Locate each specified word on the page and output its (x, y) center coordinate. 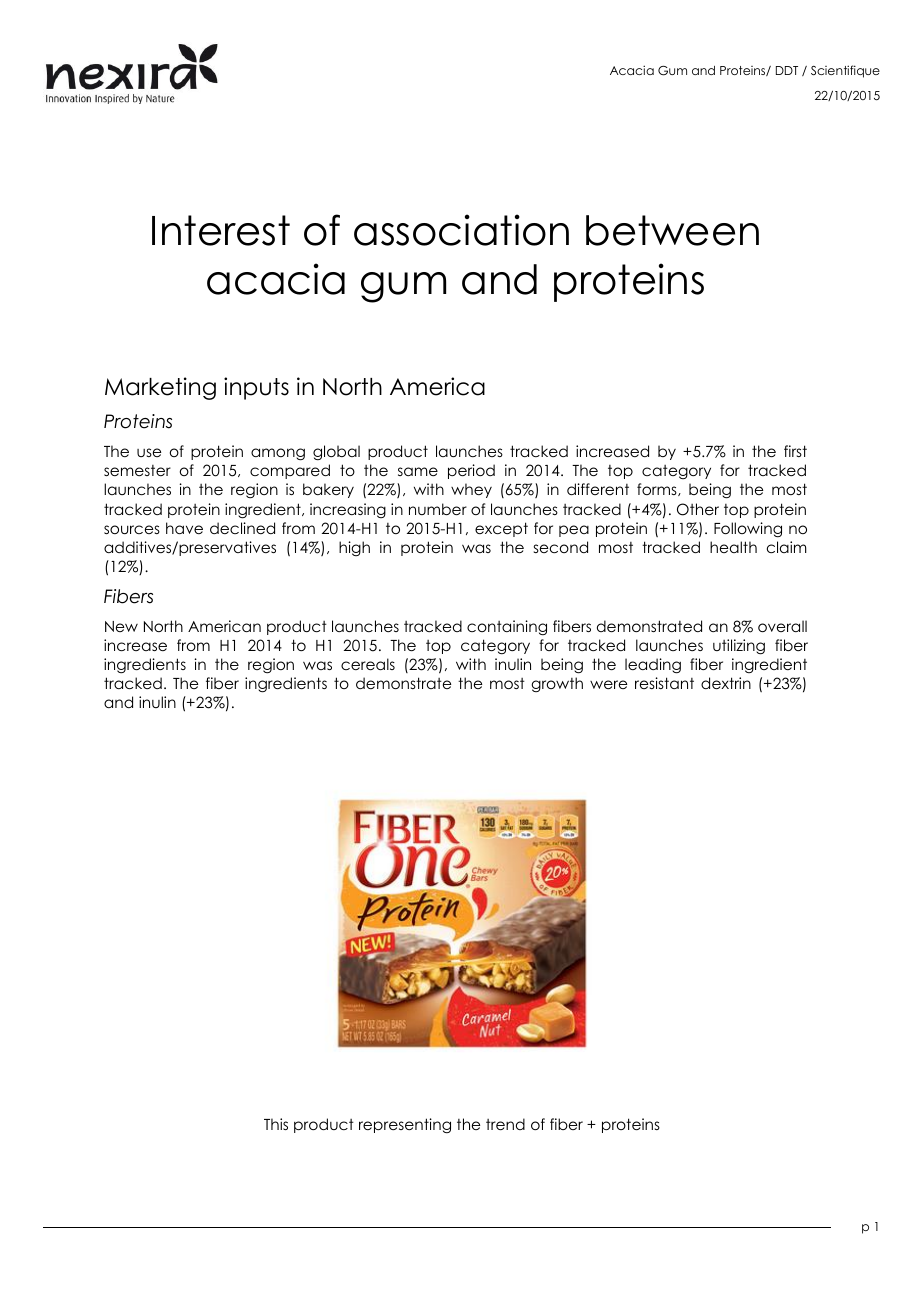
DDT (787, 70)
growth (557, 684)
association (461, 230)
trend (505, 1124)
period (471, 471)
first (795, 451)
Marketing (160, 388)
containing (507, 627)
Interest (221, 230)
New (121, 626)
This (276, 1124)
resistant (664, 683)
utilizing (739, 647)
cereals (368, 664)
